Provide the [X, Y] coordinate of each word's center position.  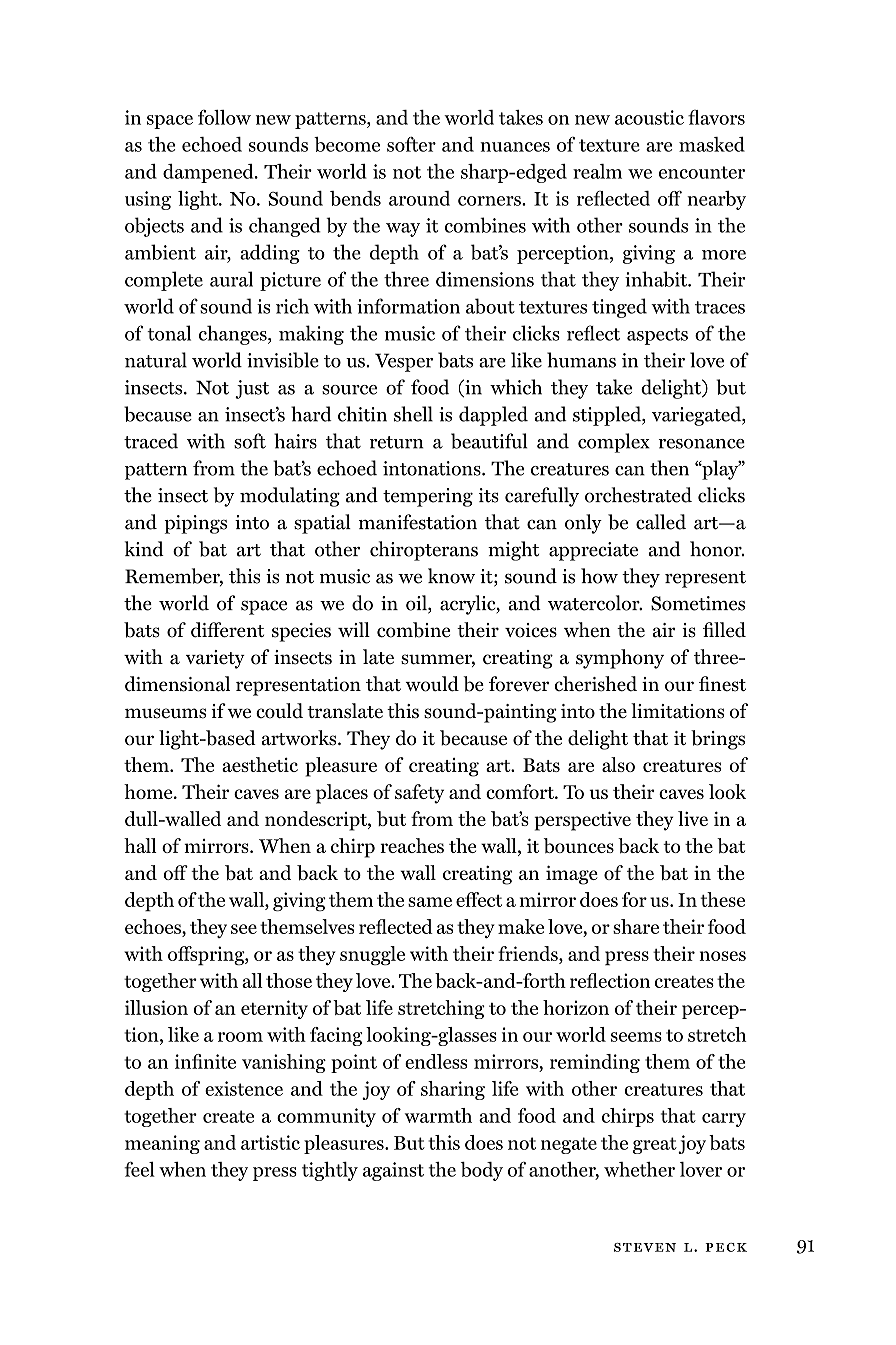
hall [140, 845]
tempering [428, 497]
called [661, 522]
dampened [209, 173]
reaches [412, 845]
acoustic [649, 117]
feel [139, 1169]
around [419, 198]
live [693, 818]
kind [144, 549]
